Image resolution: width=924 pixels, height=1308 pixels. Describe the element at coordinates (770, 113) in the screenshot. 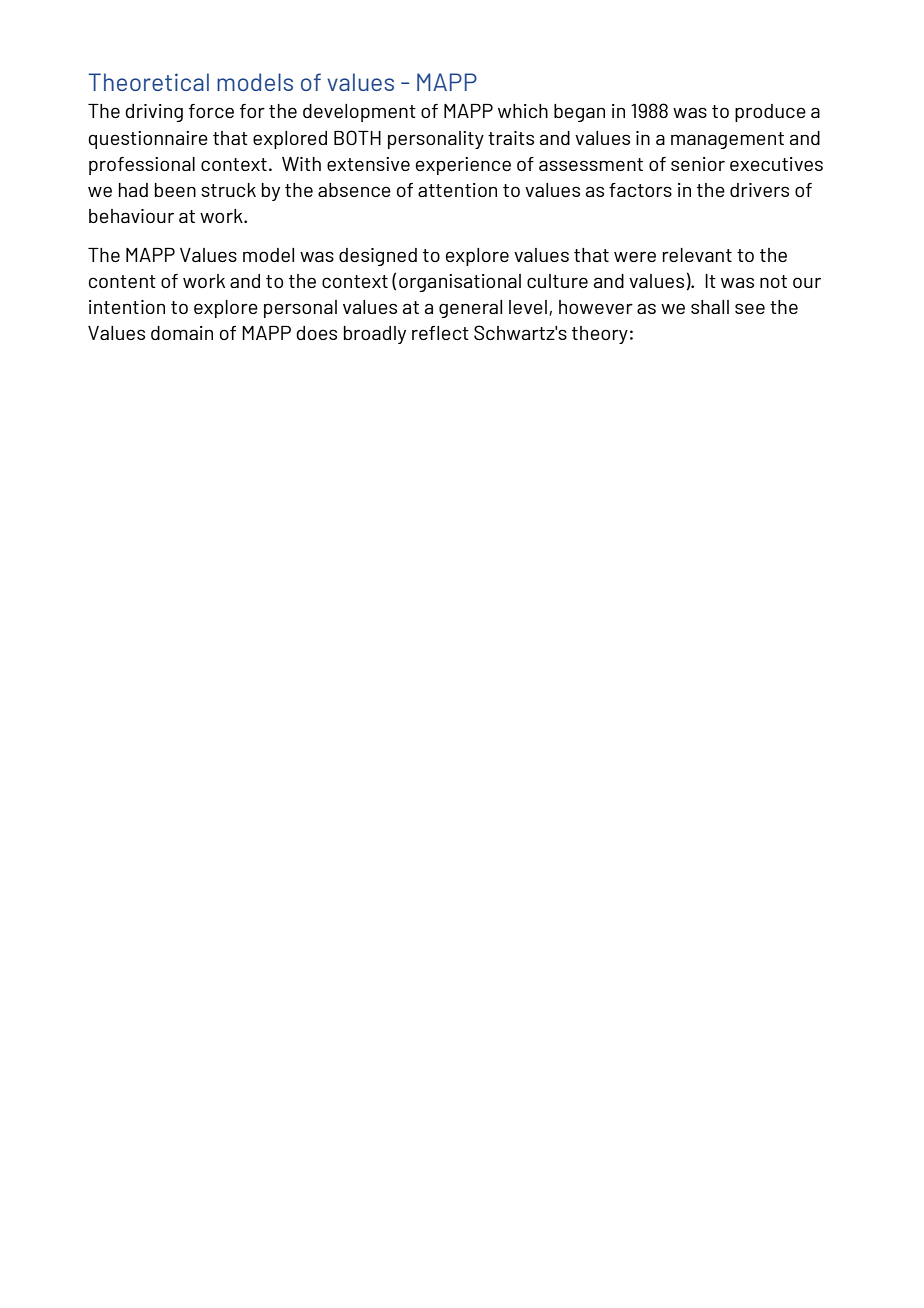

I see `produce` at that location.
